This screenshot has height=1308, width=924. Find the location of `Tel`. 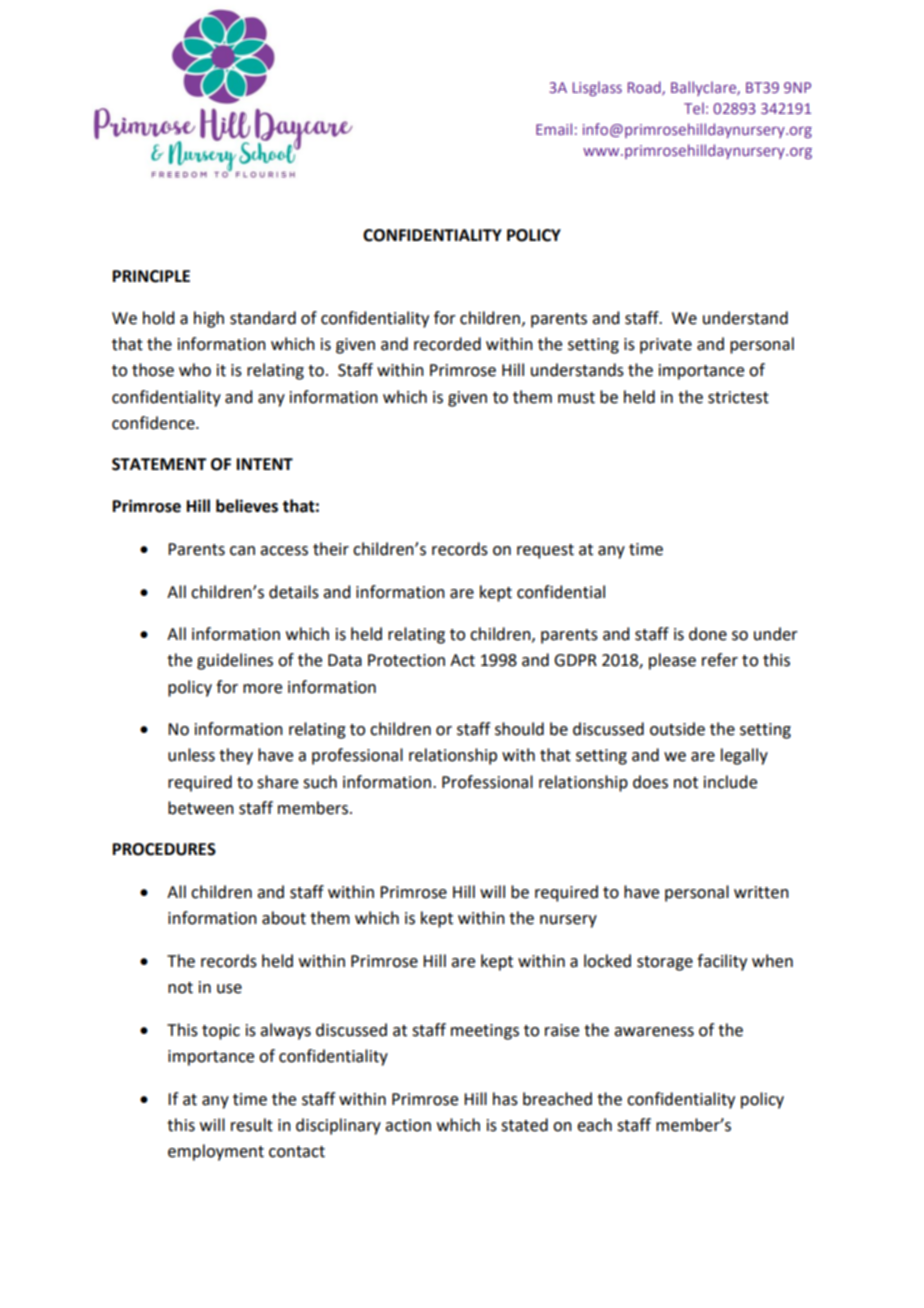

Tel is located at coordinates (694, 108).
